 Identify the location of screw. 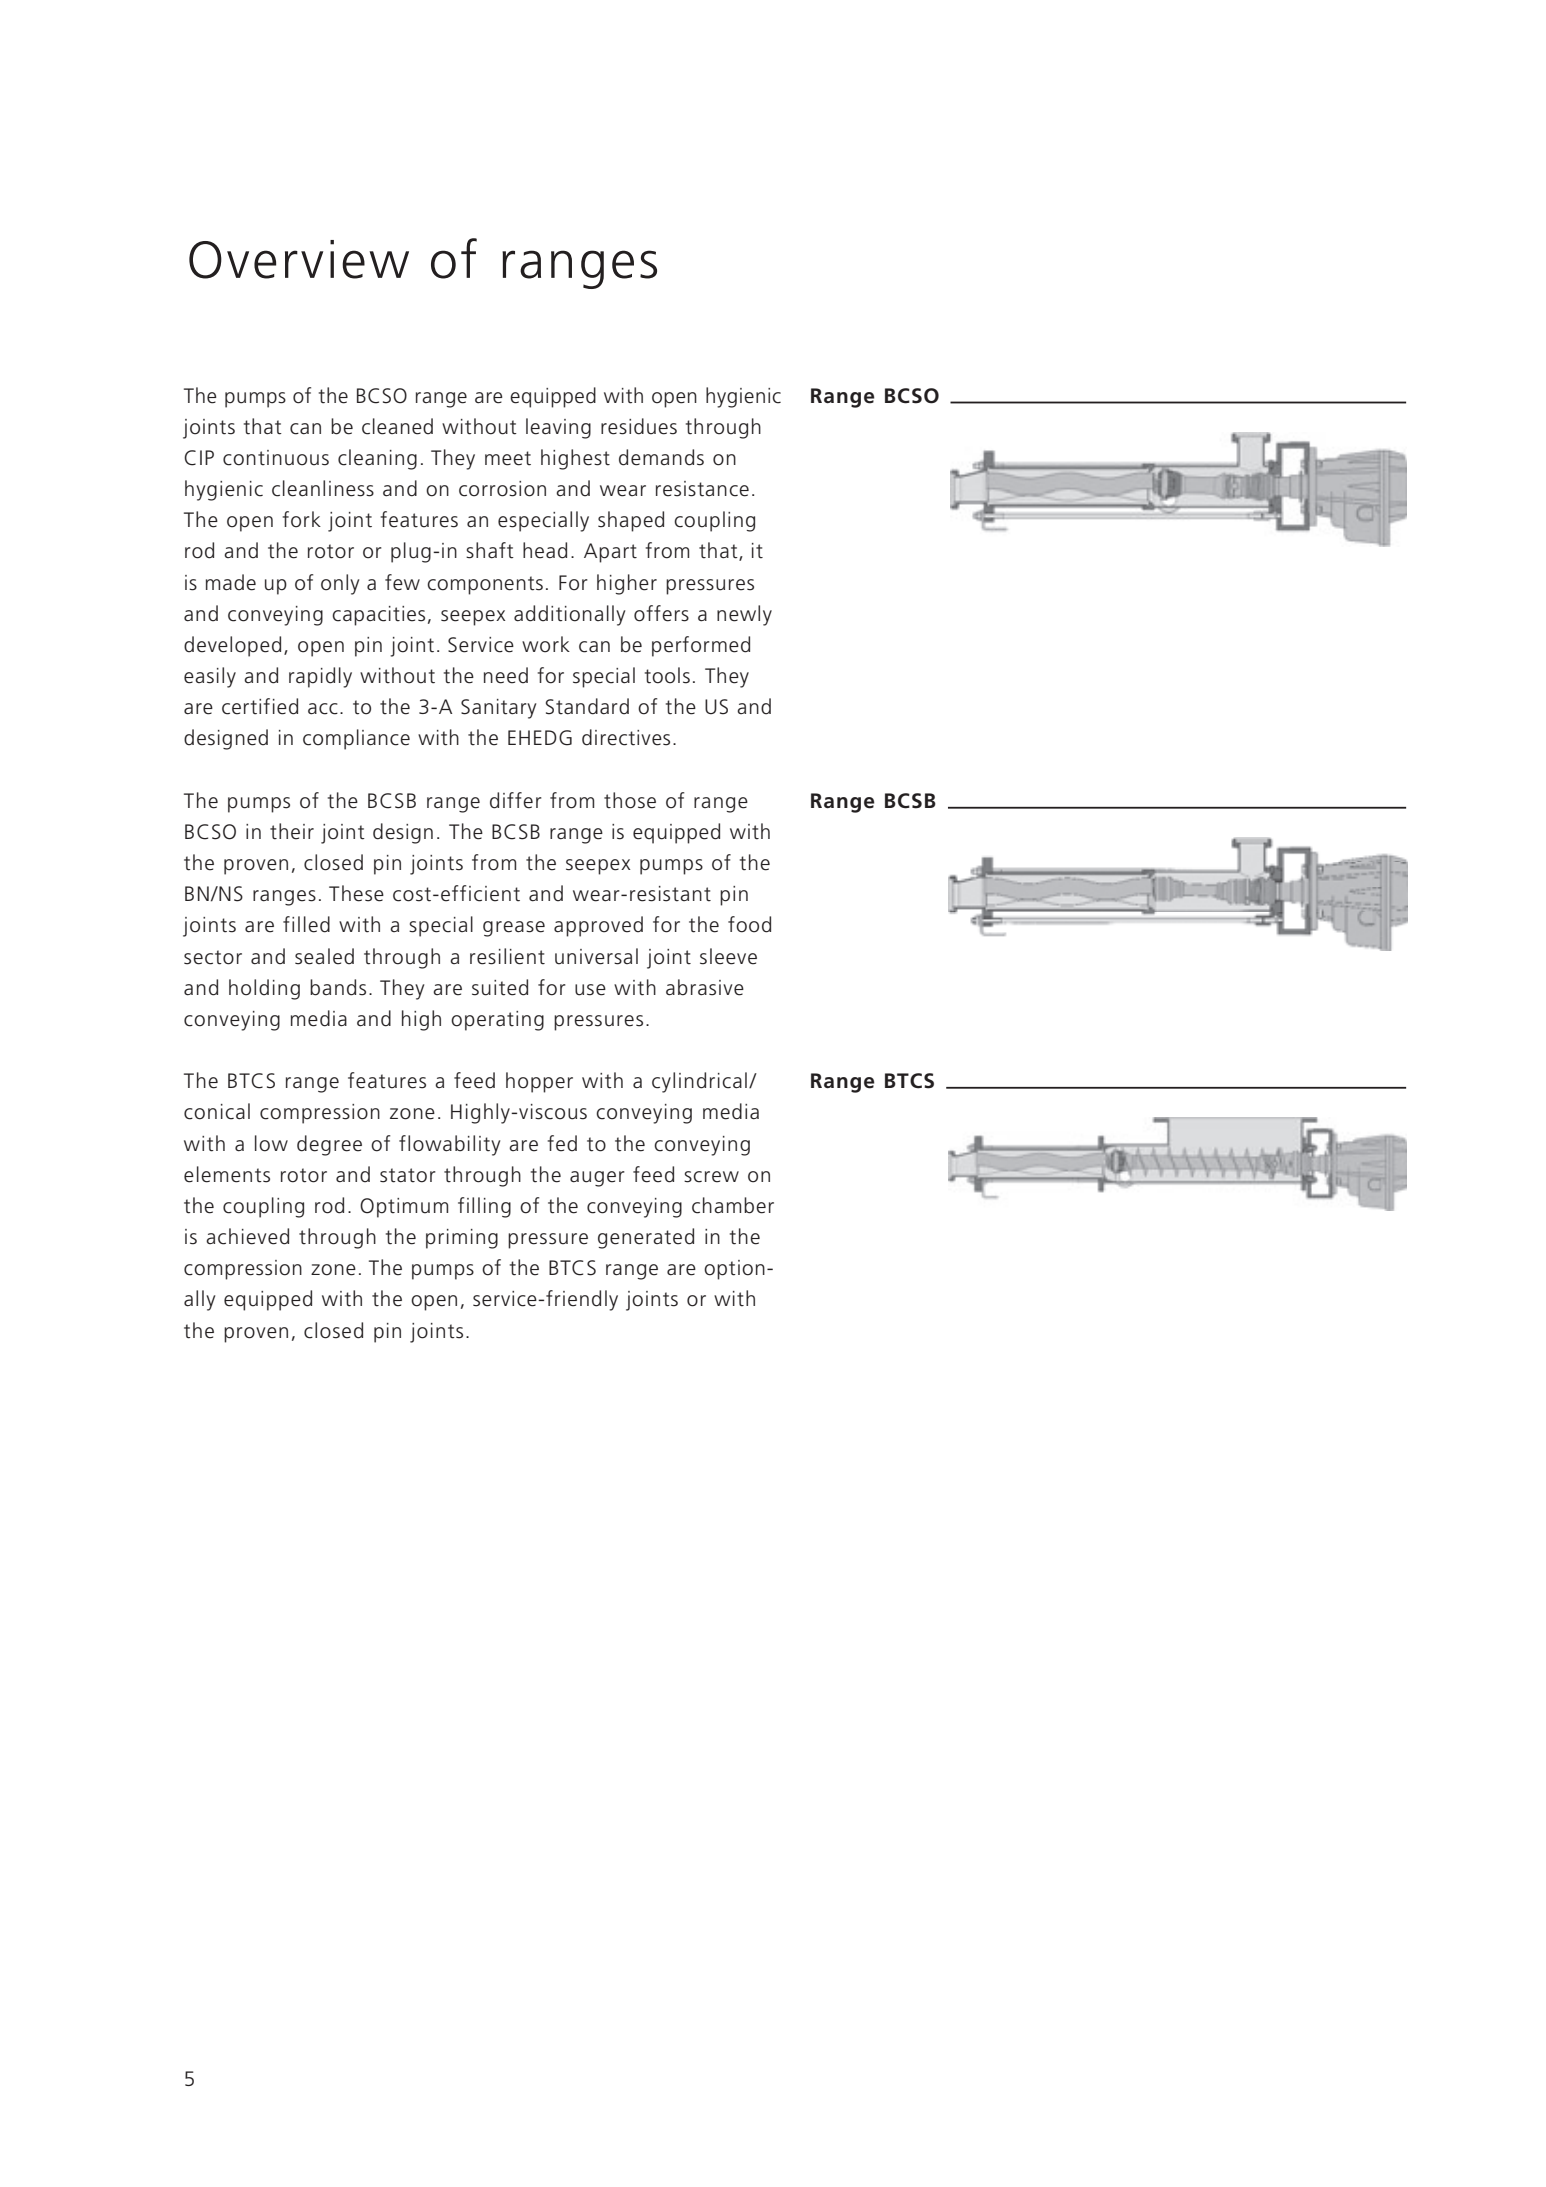
(711, 1177).
